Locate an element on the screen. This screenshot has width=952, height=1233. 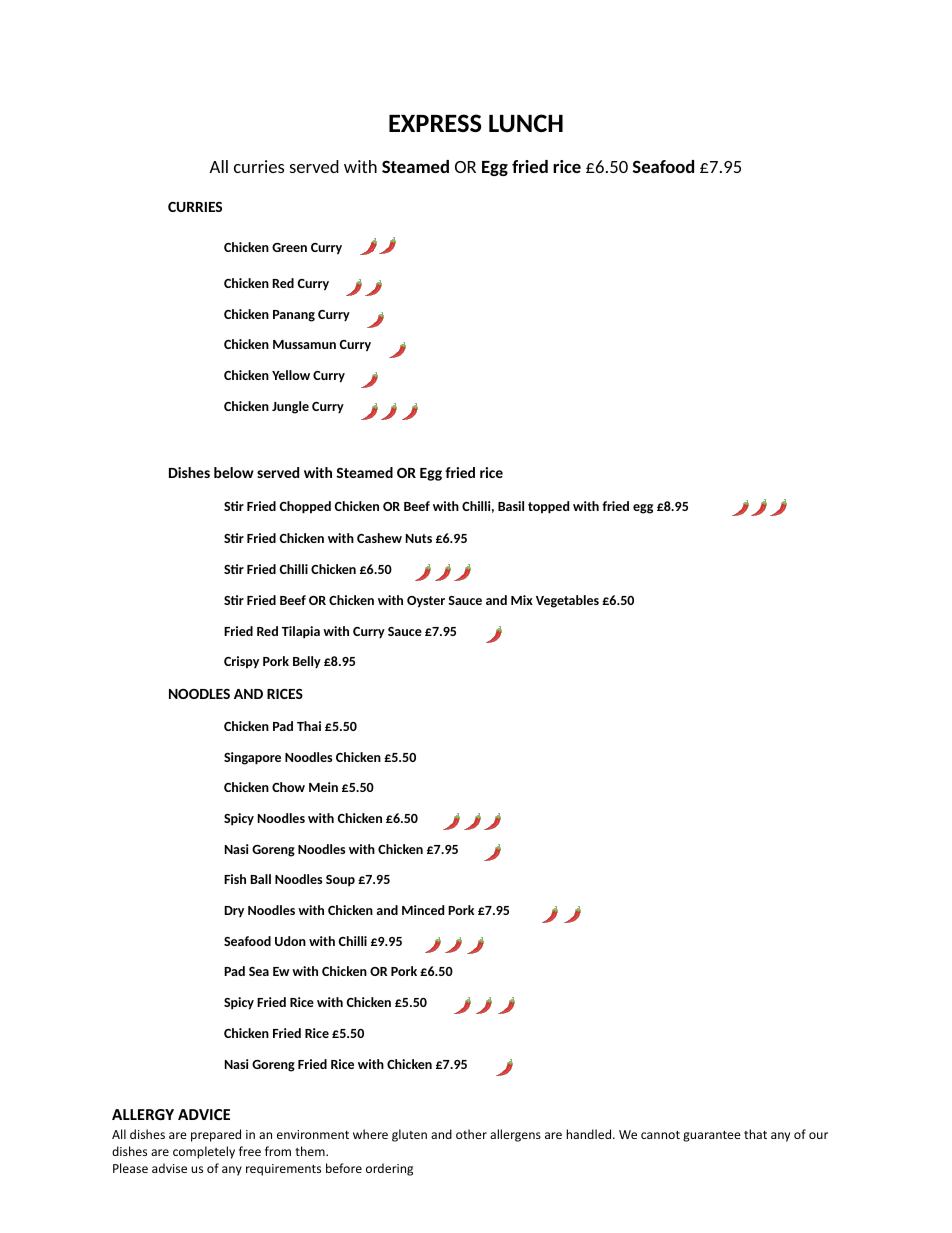
Mix is located at coordinates (522, 600).
